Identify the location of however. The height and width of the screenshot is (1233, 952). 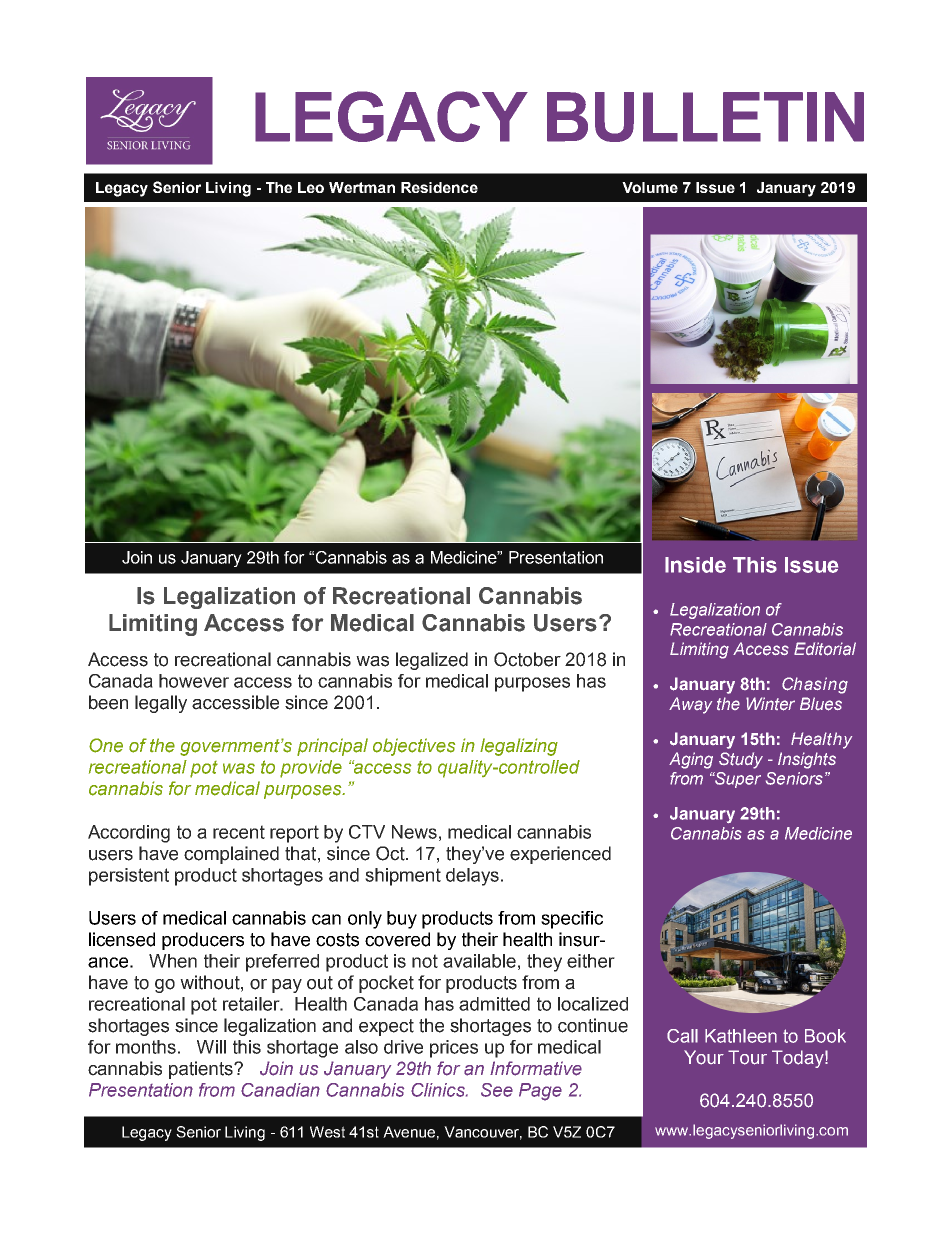
(194, 681).
